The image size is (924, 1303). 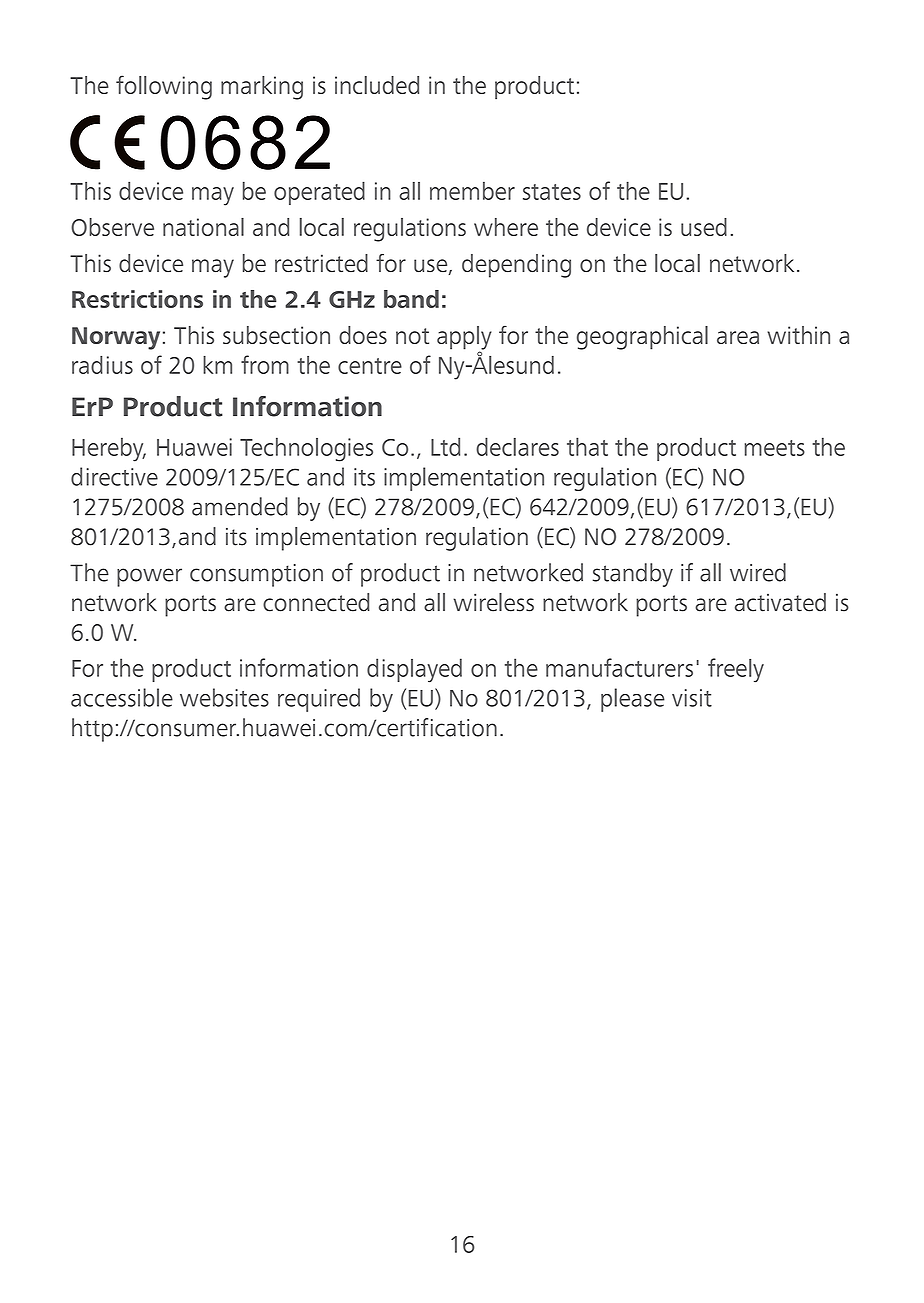 I want to click on included, so click(x=377, y=85).
